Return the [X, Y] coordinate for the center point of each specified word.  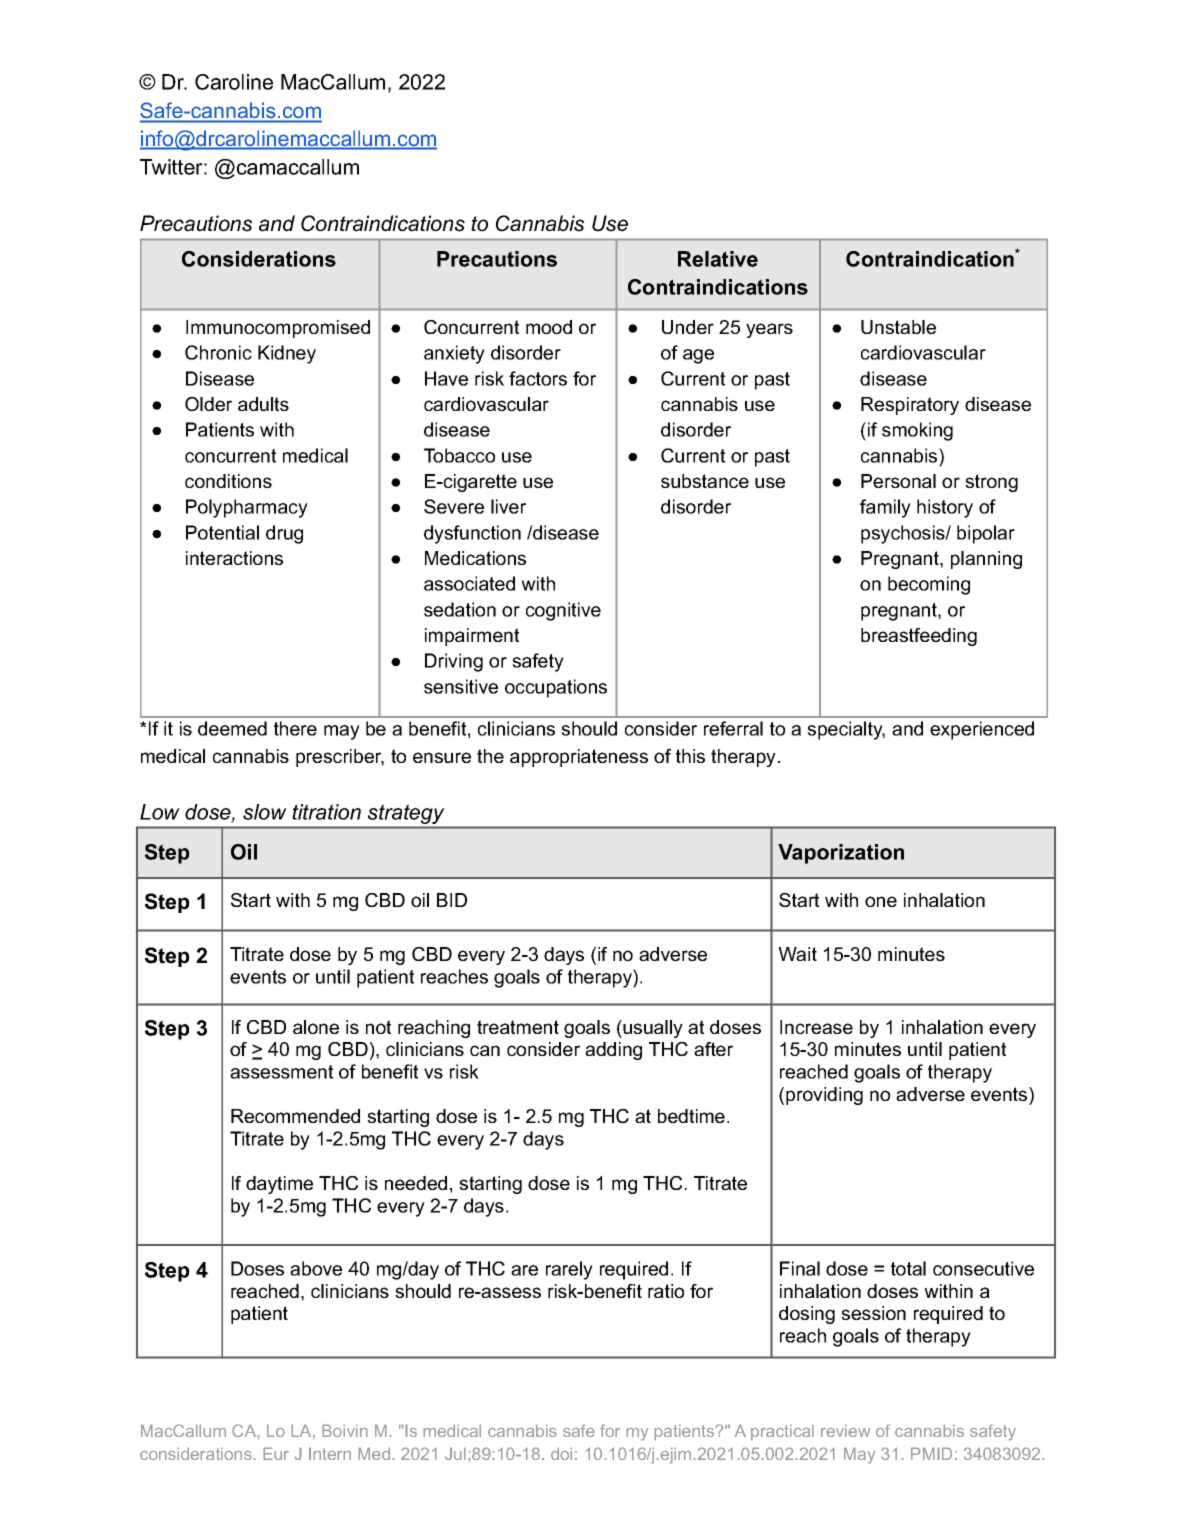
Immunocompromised [278, 329]
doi [561, 1453]
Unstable [898, 327]
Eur [276, 1453]
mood [549, 327]
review [845, 1430]
